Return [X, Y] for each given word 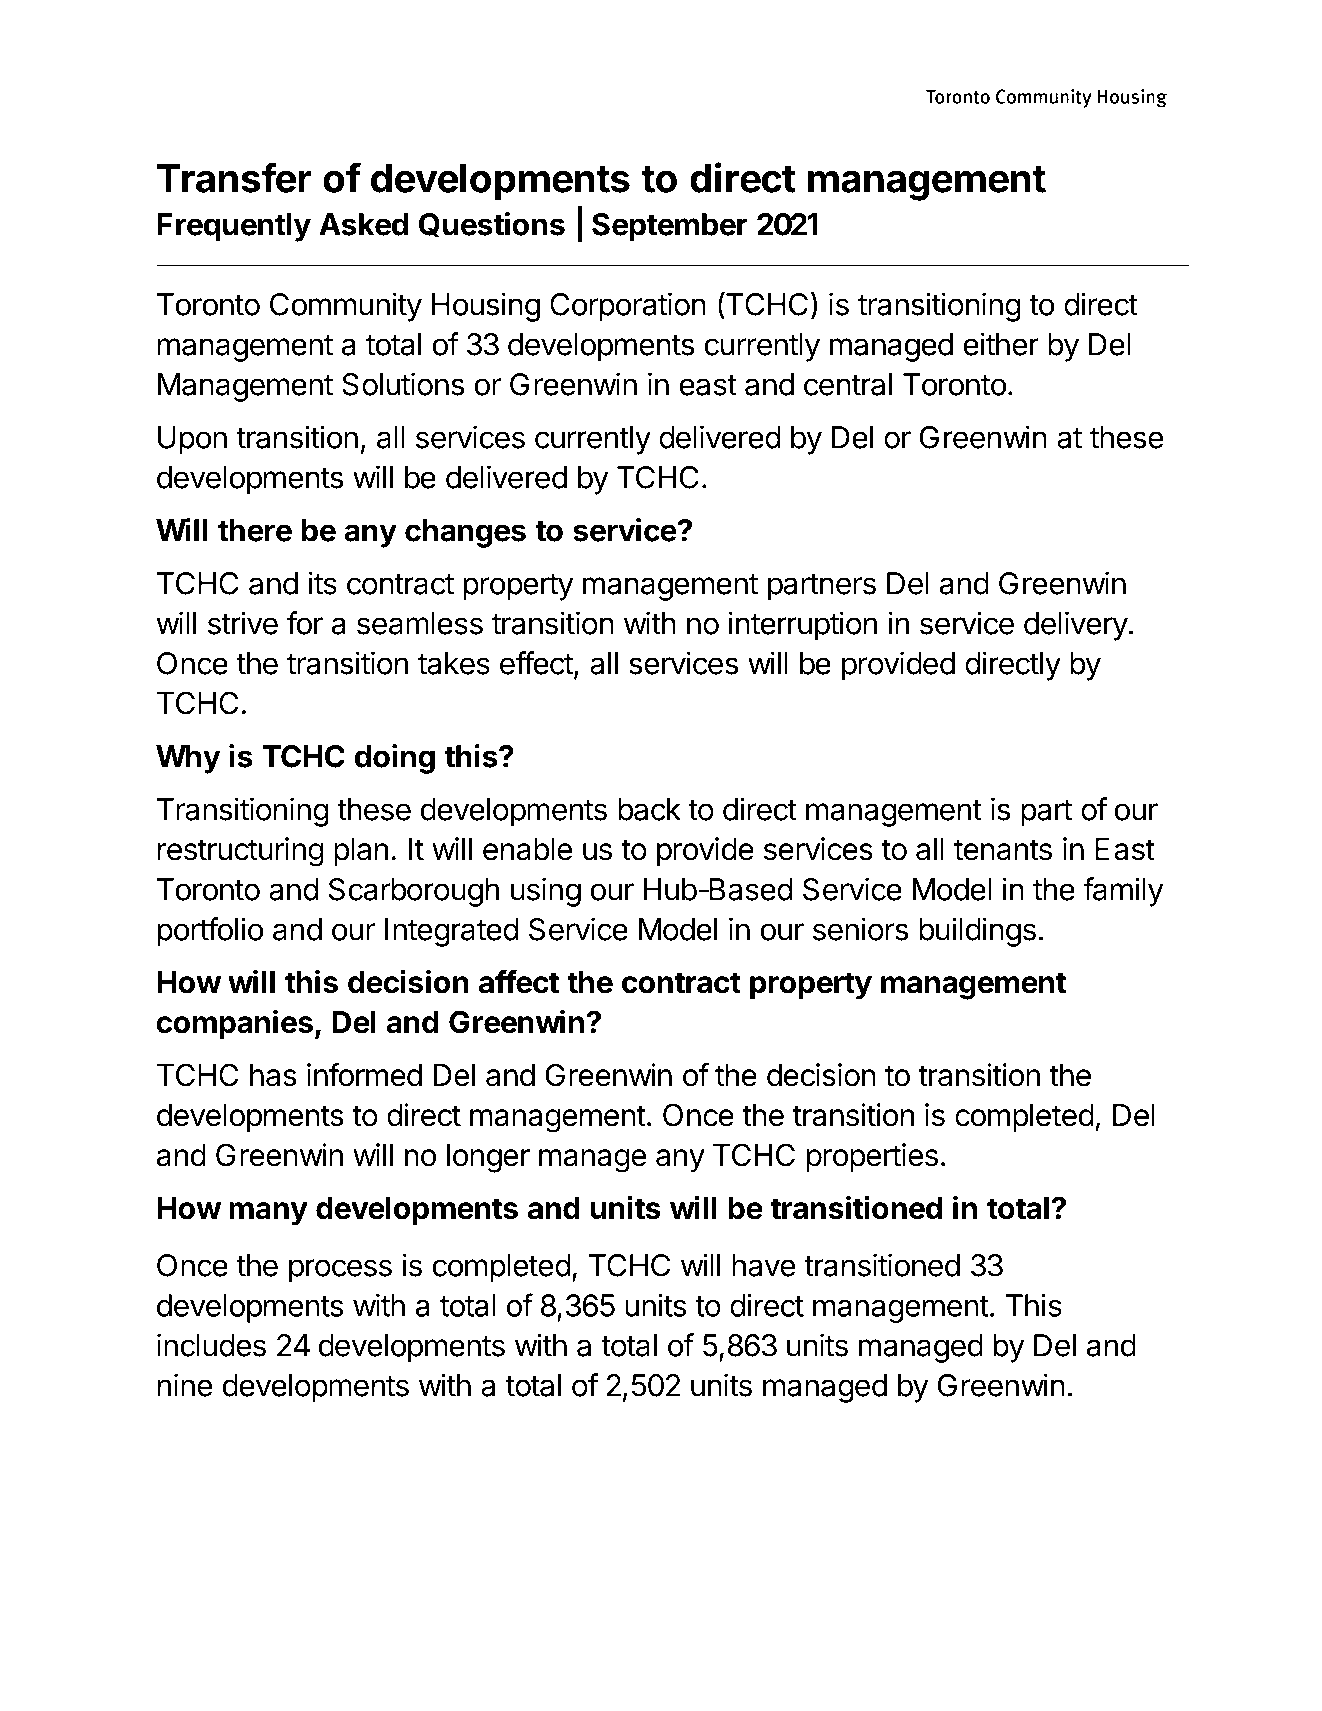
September [670, 227]
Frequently [234, 227]
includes [211, 1345]
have [763, 1265]
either [1001, 344]
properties [872, 1157]
